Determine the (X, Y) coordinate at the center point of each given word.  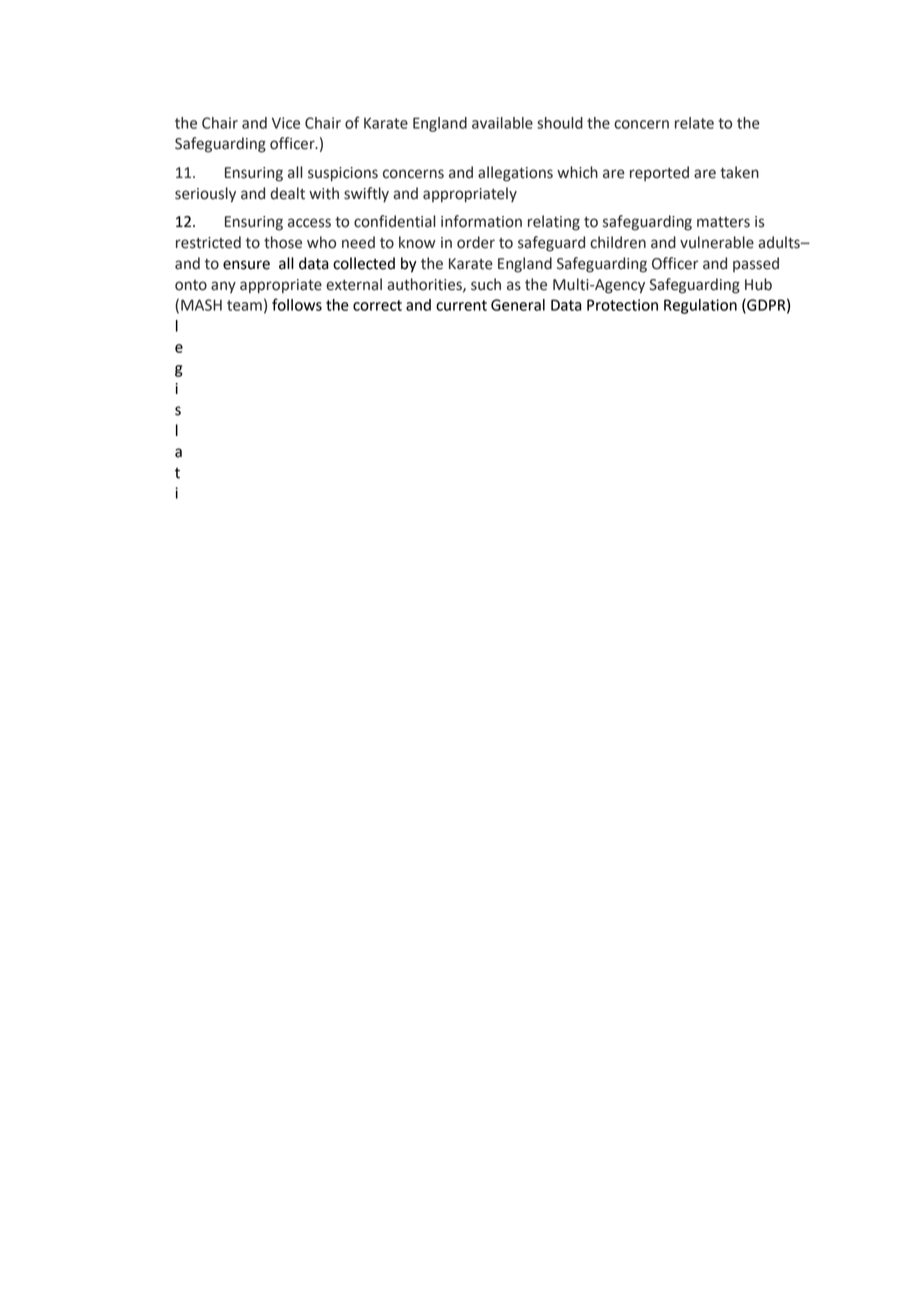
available (502, 123)
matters (723, 222)
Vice (286, 123)
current (461, 305)
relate (694, 123)
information (481, 221)
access (309, 223)
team (244, 305)
